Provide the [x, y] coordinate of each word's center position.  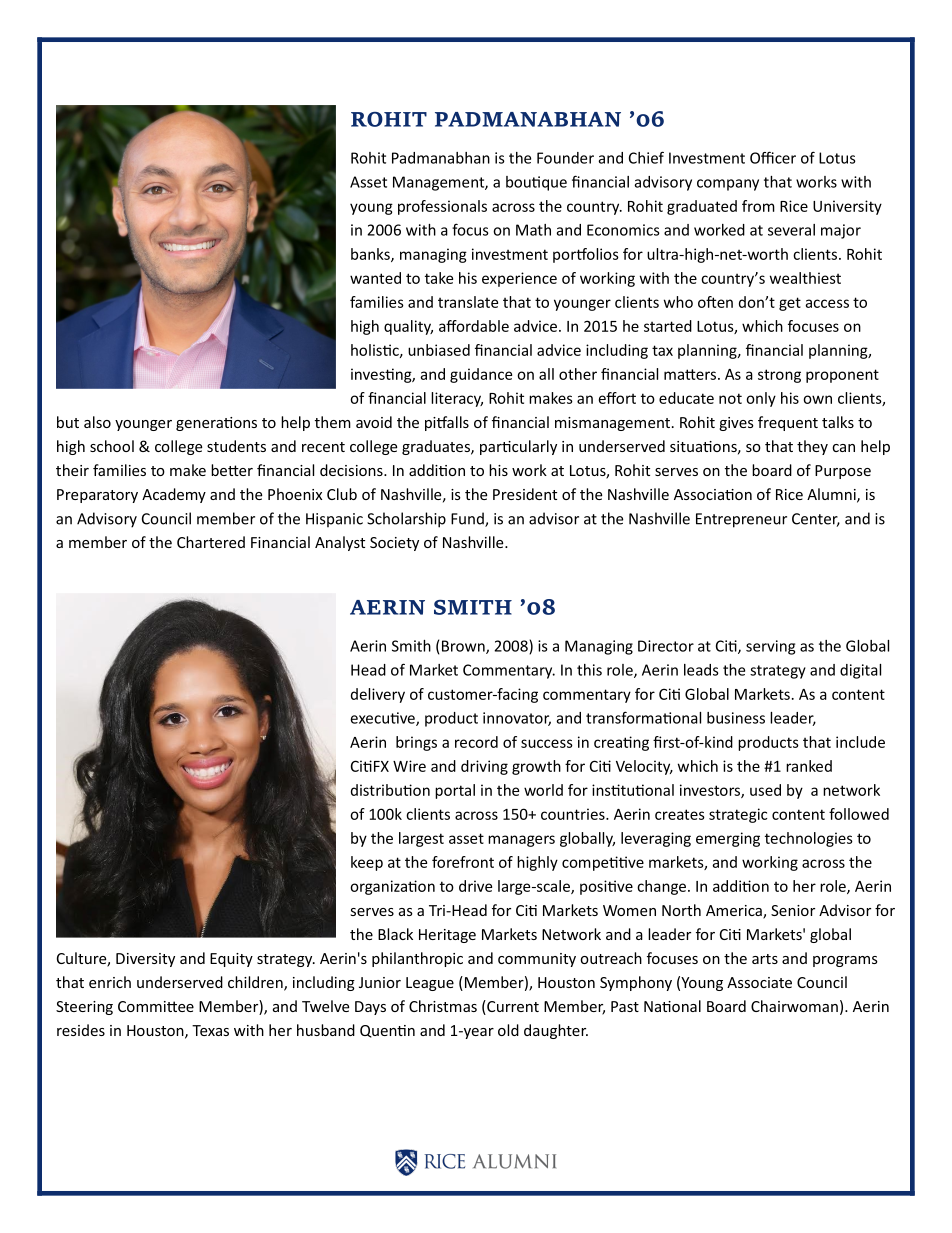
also [97, 422]
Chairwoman [794, 1006]
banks [371, 255]
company [728, 185]
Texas [210, 1030]
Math [533, 230]
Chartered [211, 542]
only [761, 399]
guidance [481, 375]
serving [770, 647]
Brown [464, 647]
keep [367, 863]
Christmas [443, 1006]
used [765, 790]
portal [455, 791]
